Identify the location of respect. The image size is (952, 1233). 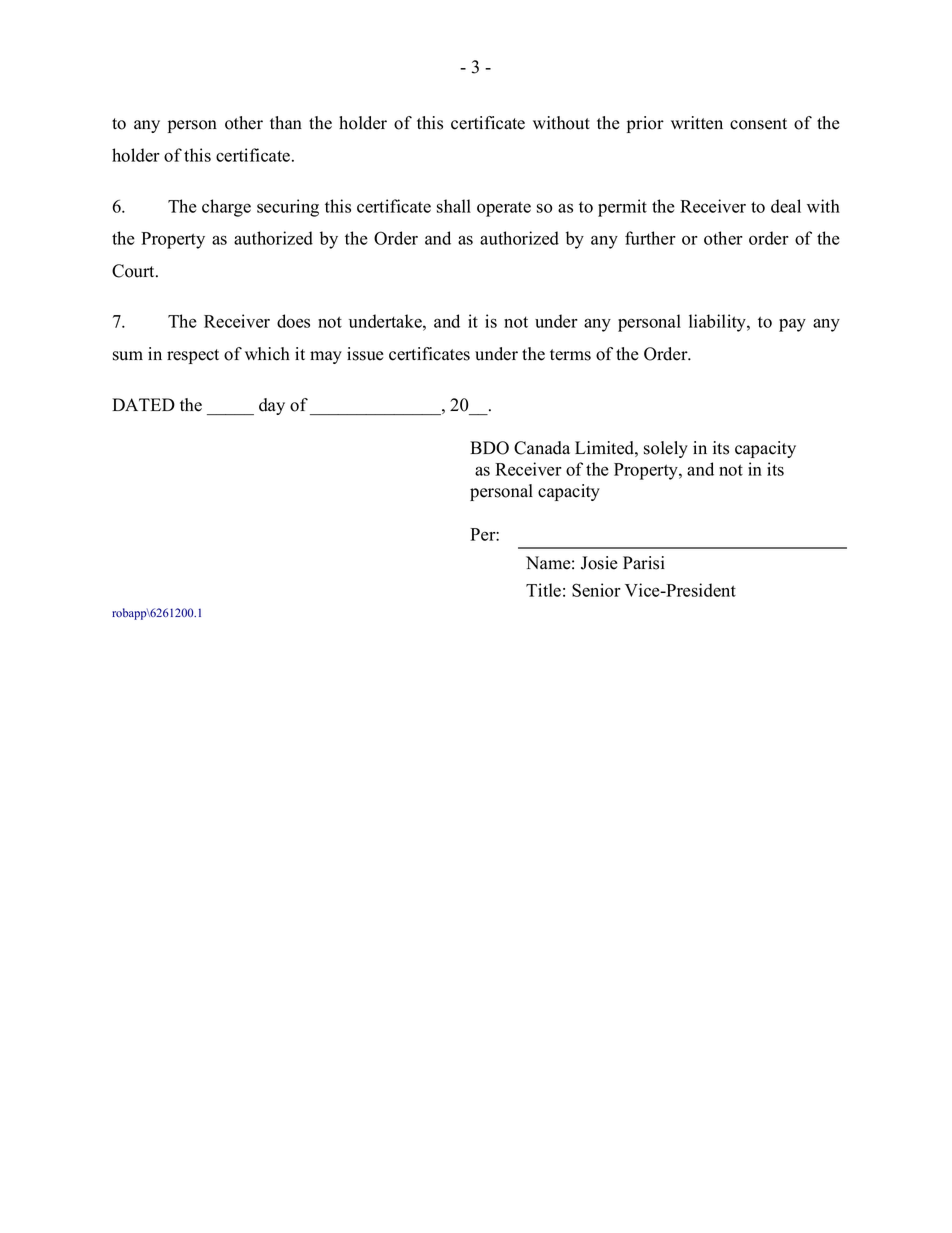
(193, 356).
